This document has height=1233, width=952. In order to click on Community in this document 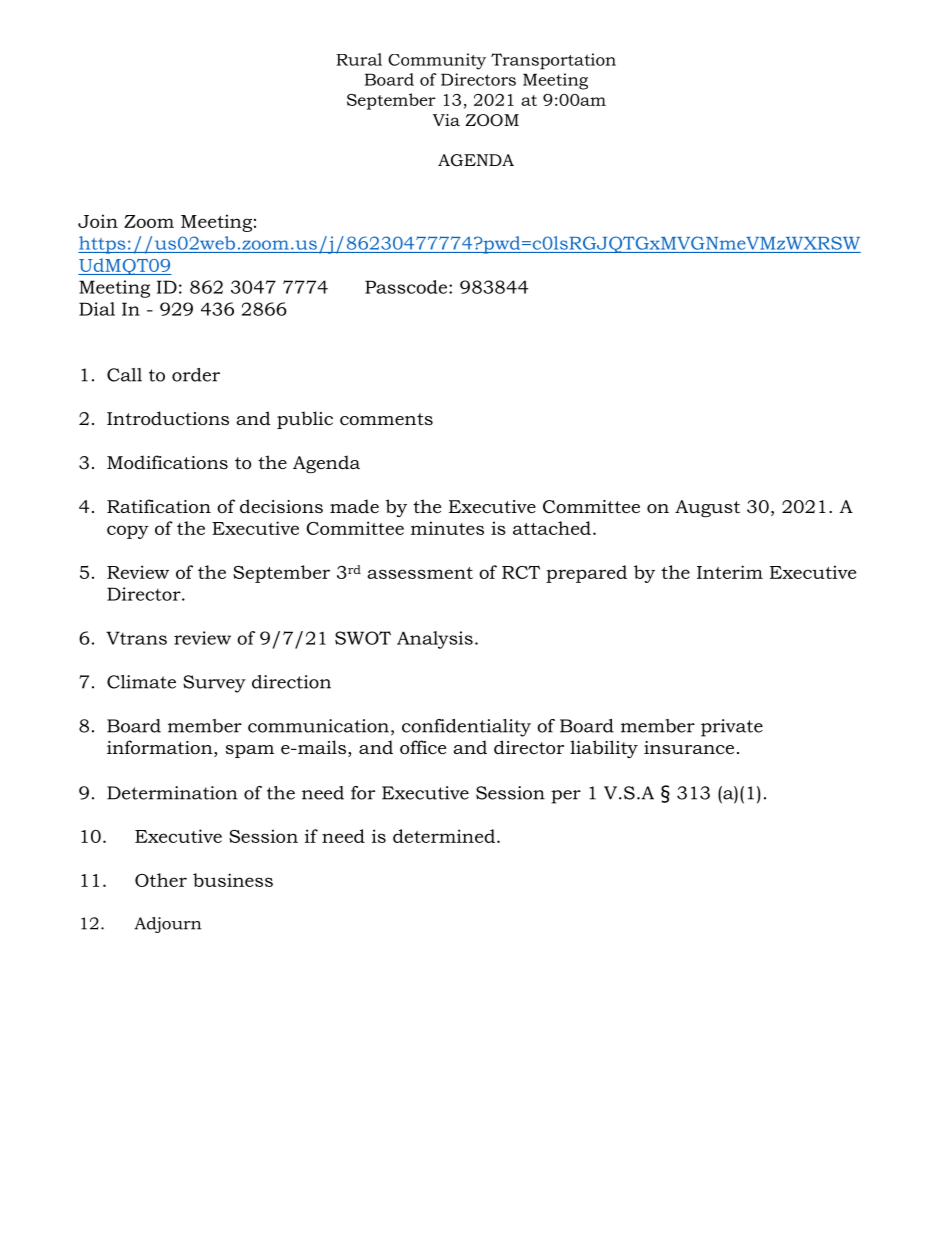, I will do `click(437, 61)`.
